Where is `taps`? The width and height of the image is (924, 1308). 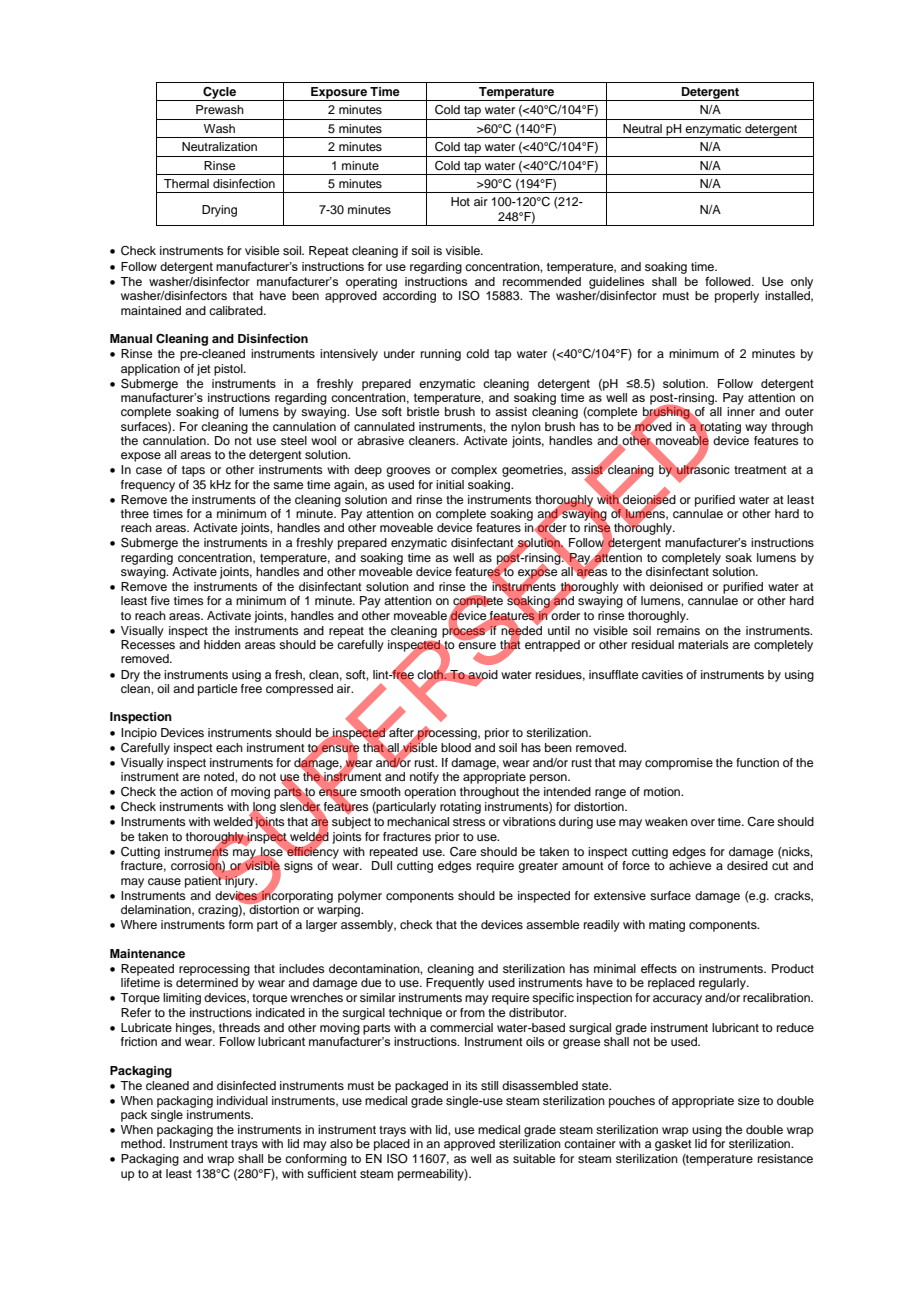
taps is located at coordinates (193, 471).
